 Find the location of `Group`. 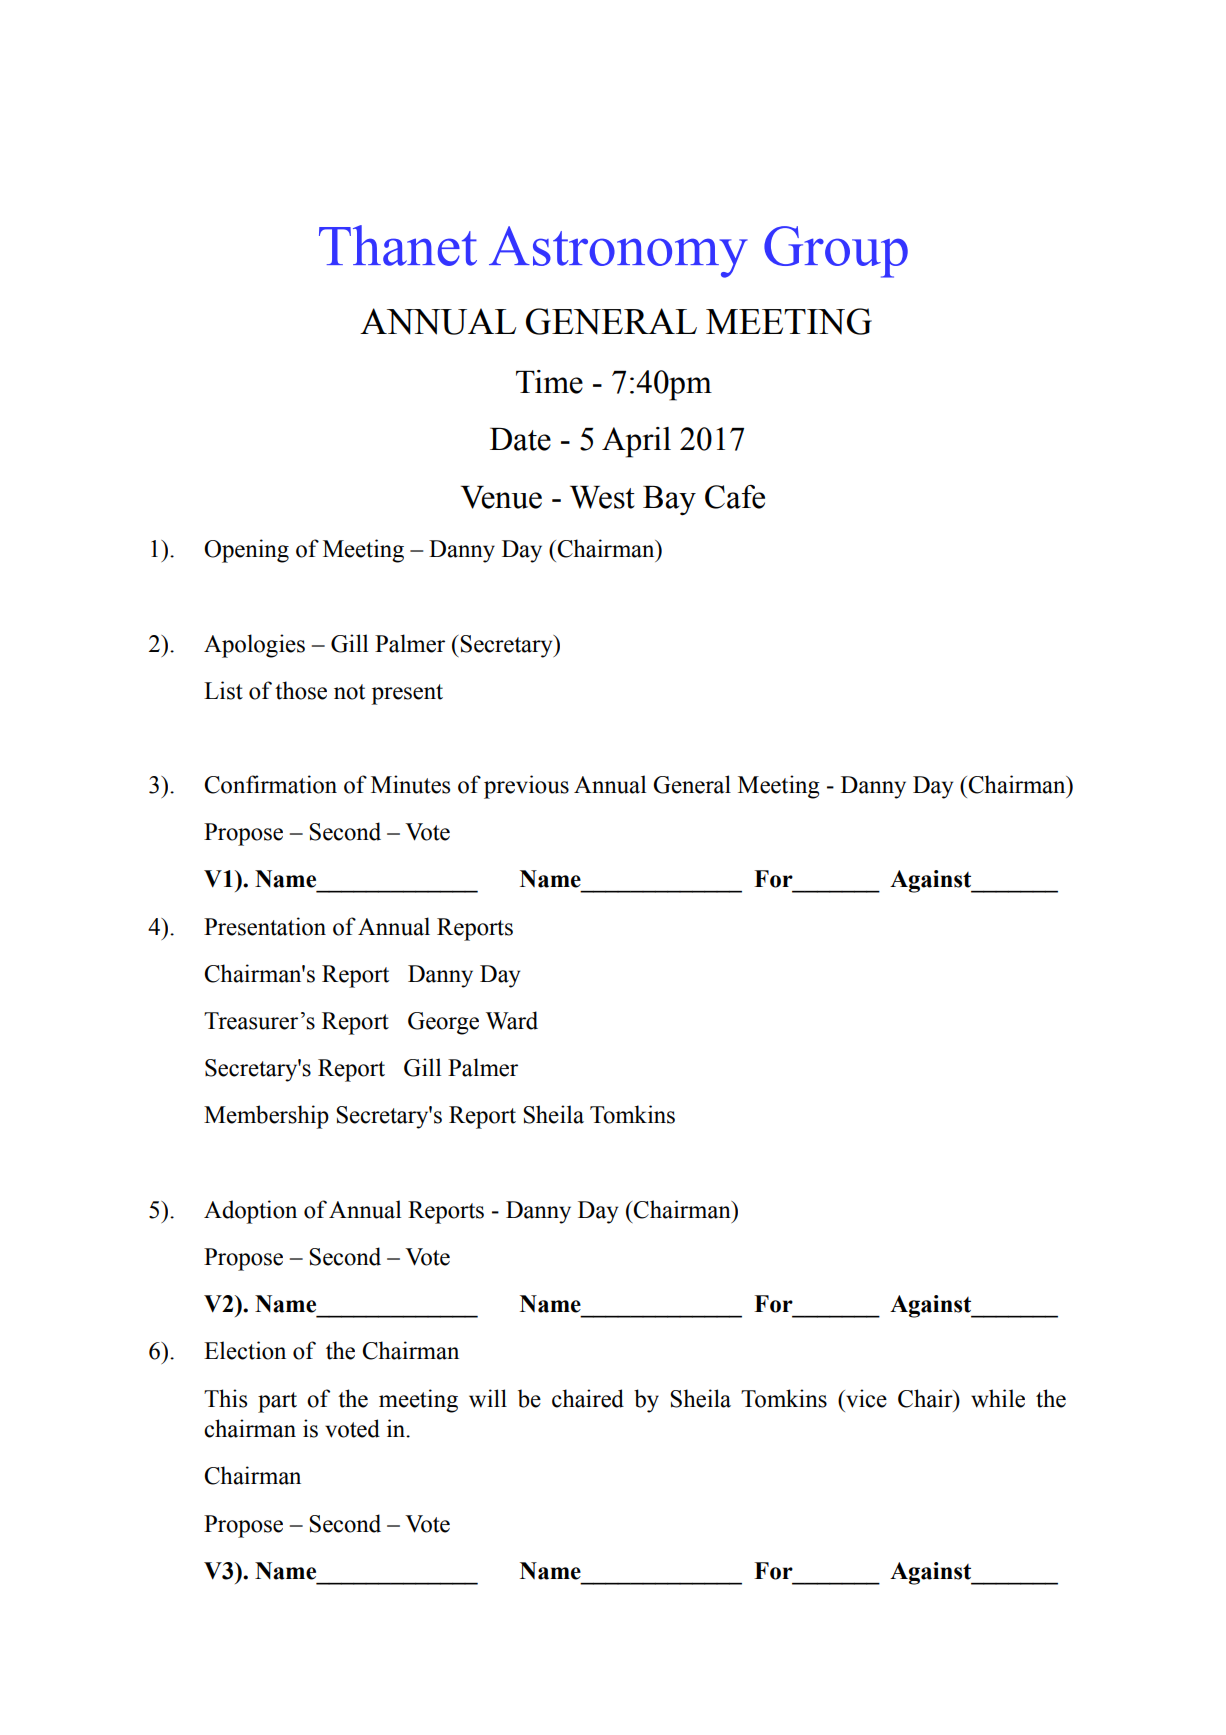

Group is located at coordinates (836, 252).
